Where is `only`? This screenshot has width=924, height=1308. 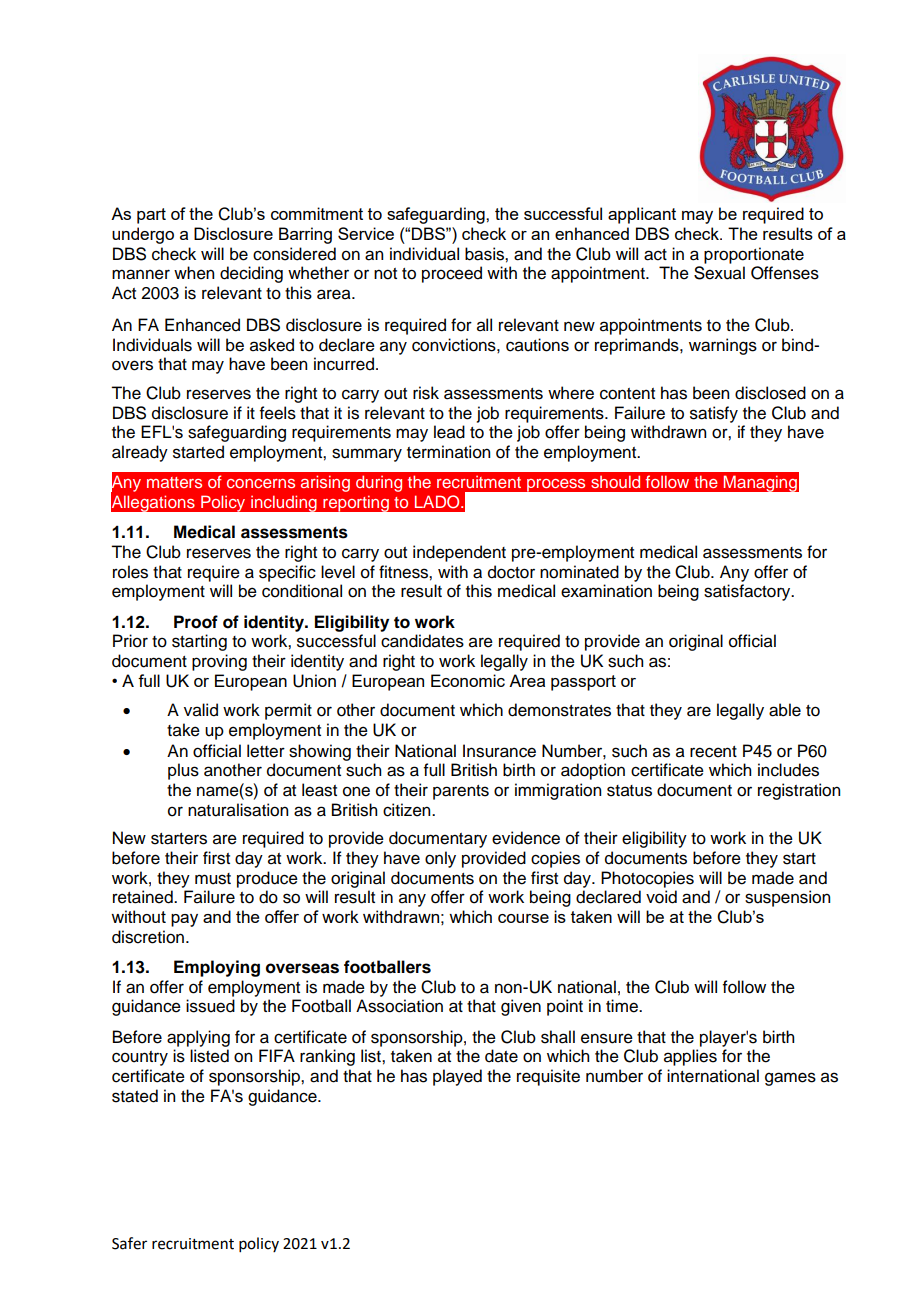
only is located at coordinates (440, 859).
